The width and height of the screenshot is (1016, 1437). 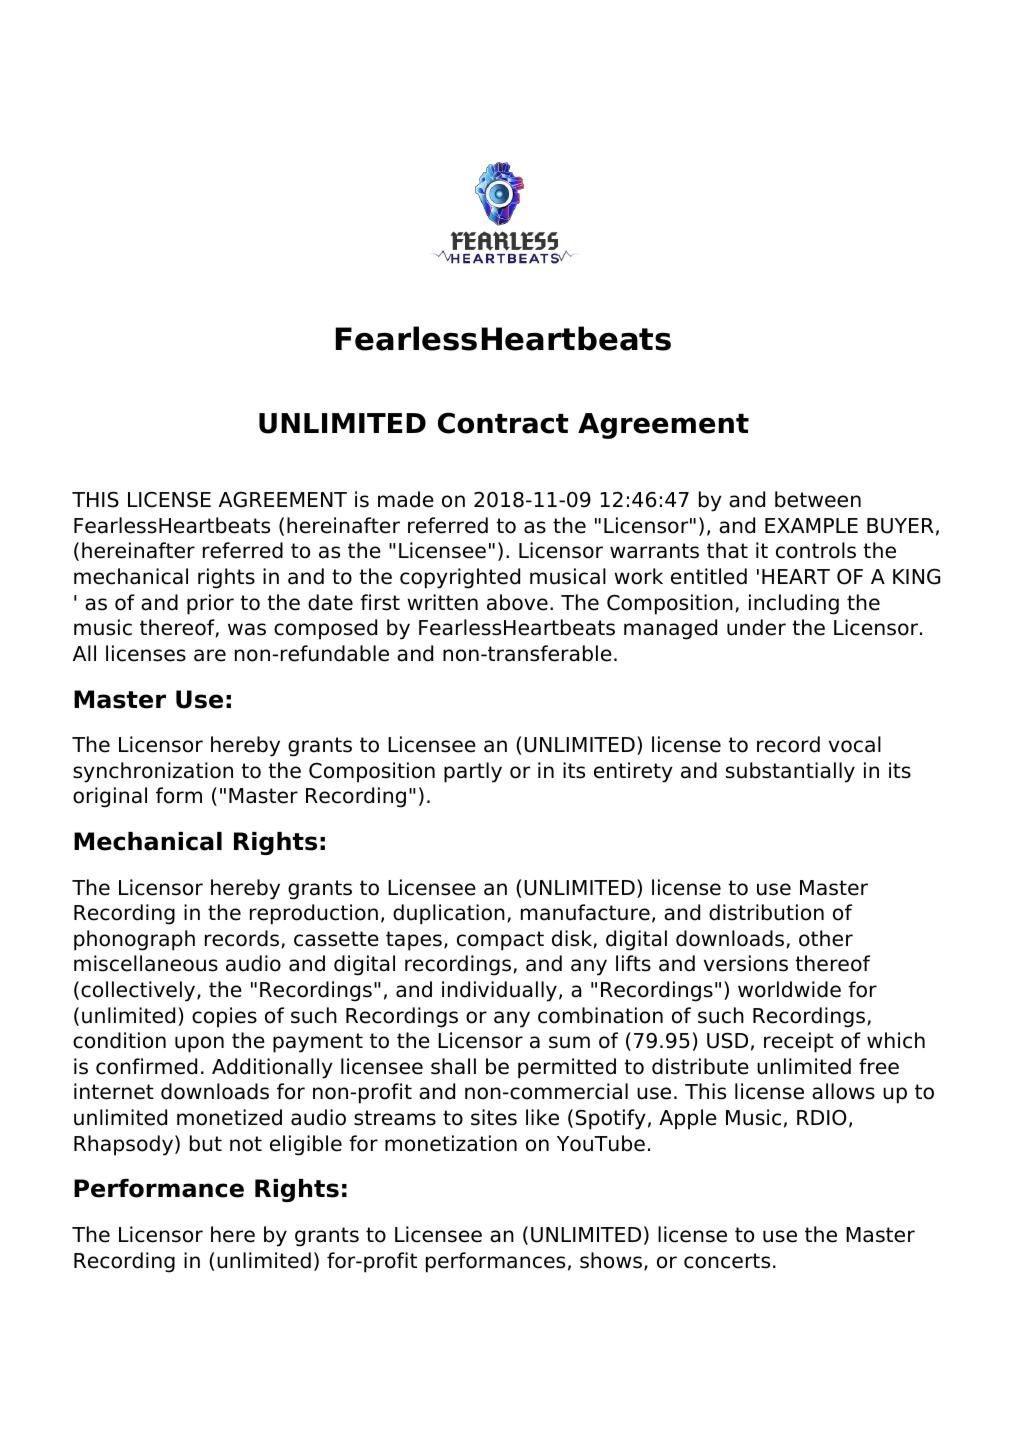 What do you see at coordinates (818, 499) in the screenshot?
I see `between` at bounding box center [818, 499].
